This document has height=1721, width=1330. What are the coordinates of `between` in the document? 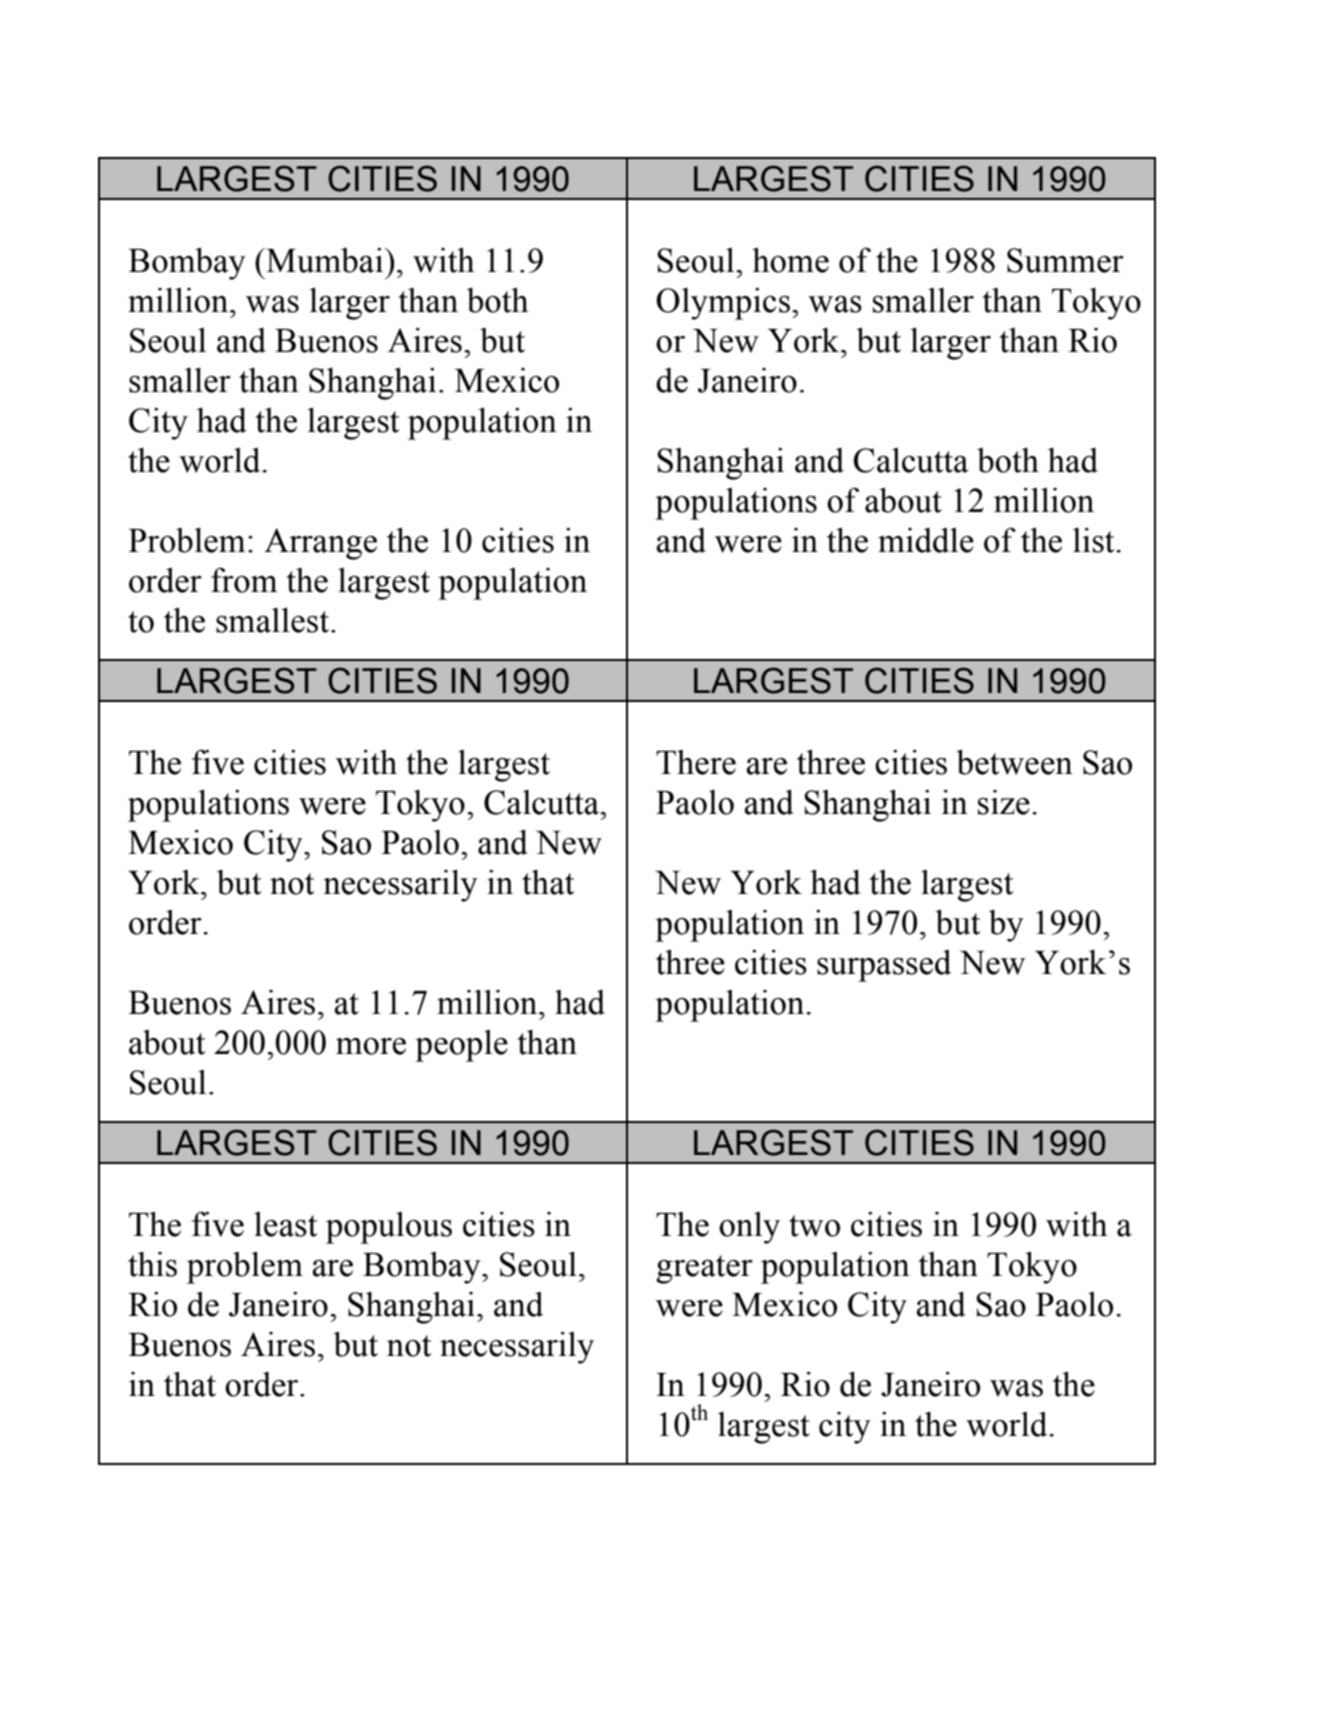 It's located at (1014, 762).
